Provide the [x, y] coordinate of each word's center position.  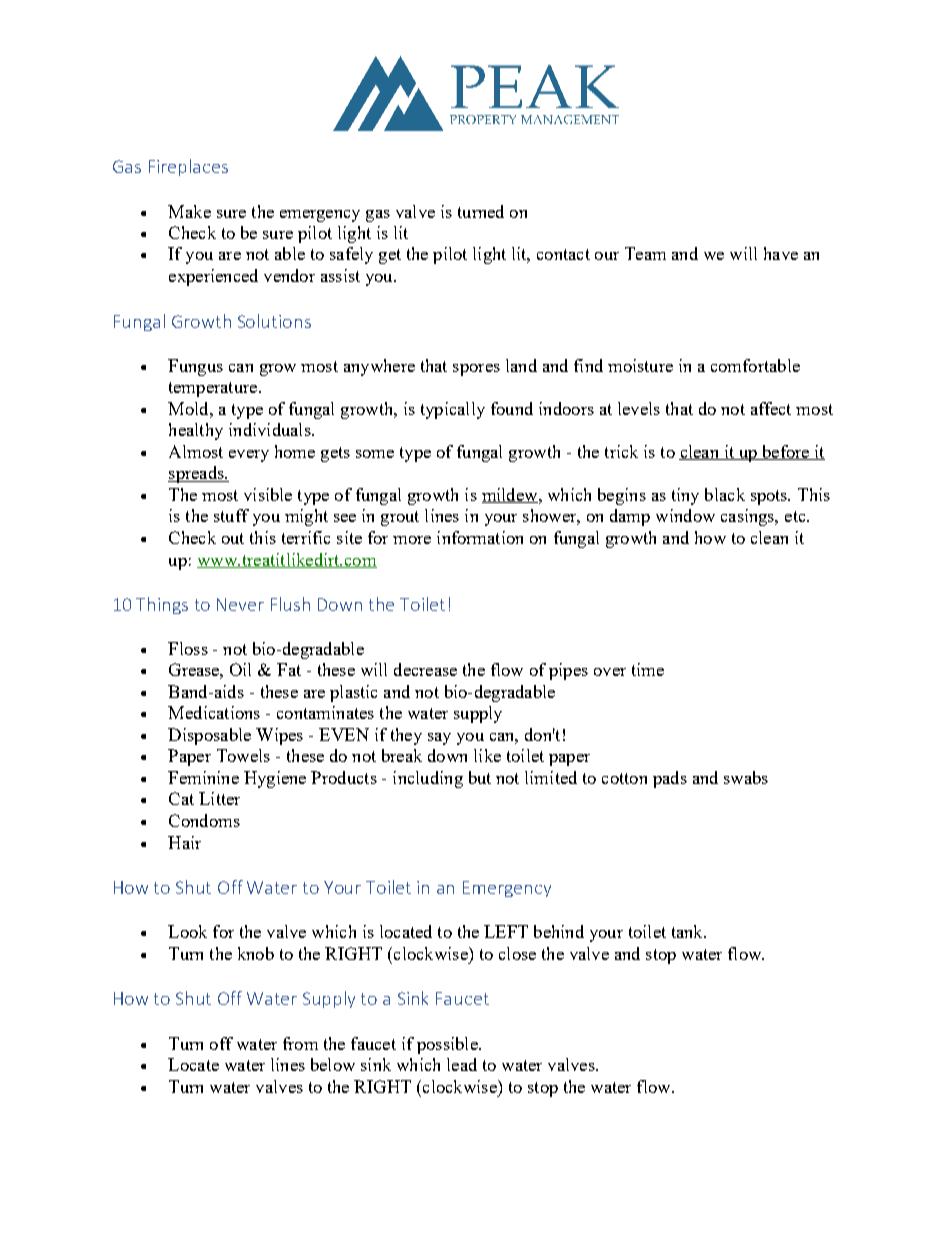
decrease [425, 669]
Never [240, 604]
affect [771, 408]
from [300, 1043]
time [648, 669]
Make [189, 211]
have [781, 253]
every [249, 456]
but [480, 777]
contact [563, 254]
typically [453, 410]
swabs [746, 777]
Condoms [204, 820]
